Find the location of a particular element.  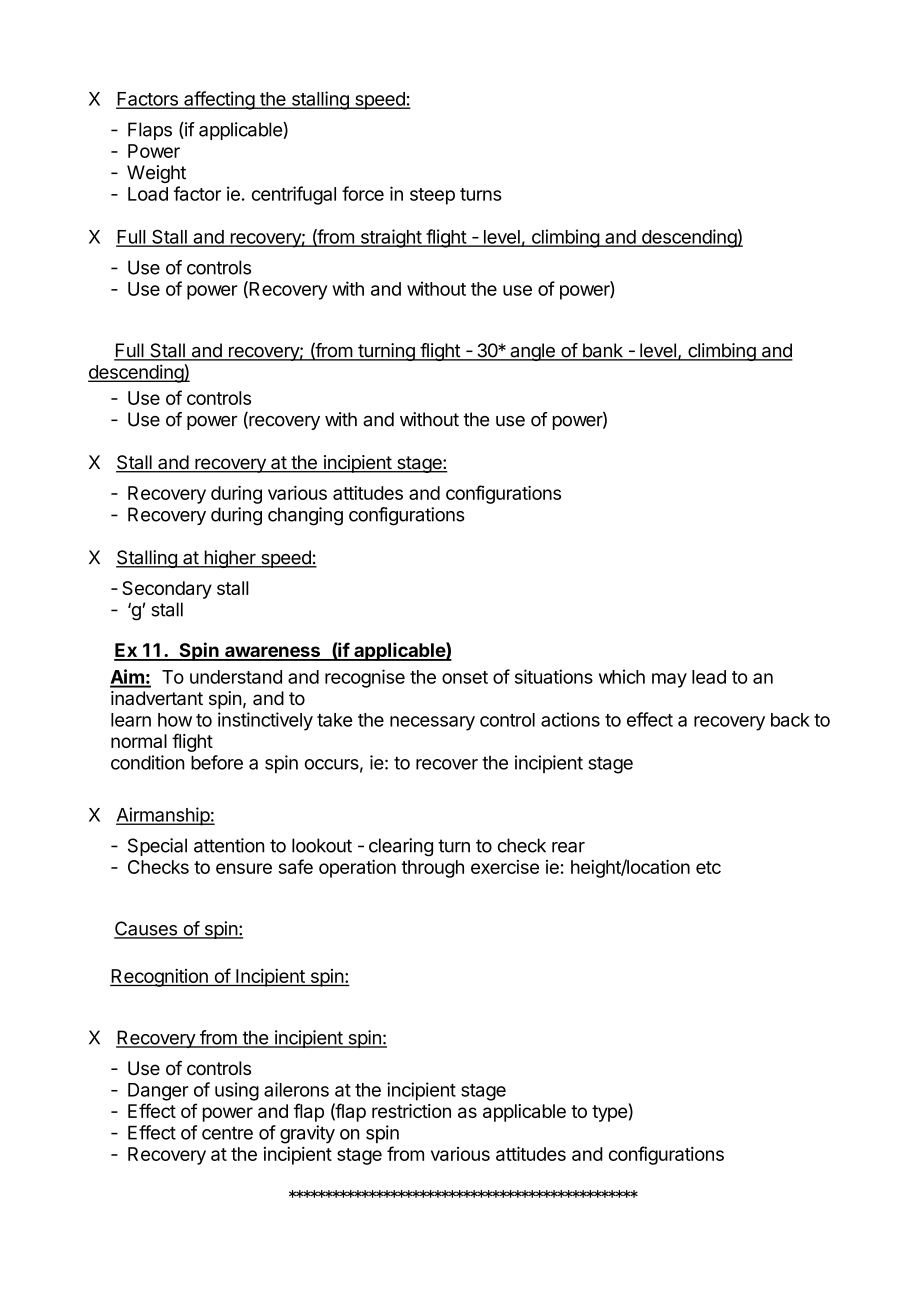

type is located at coordinates (610, 1112).
